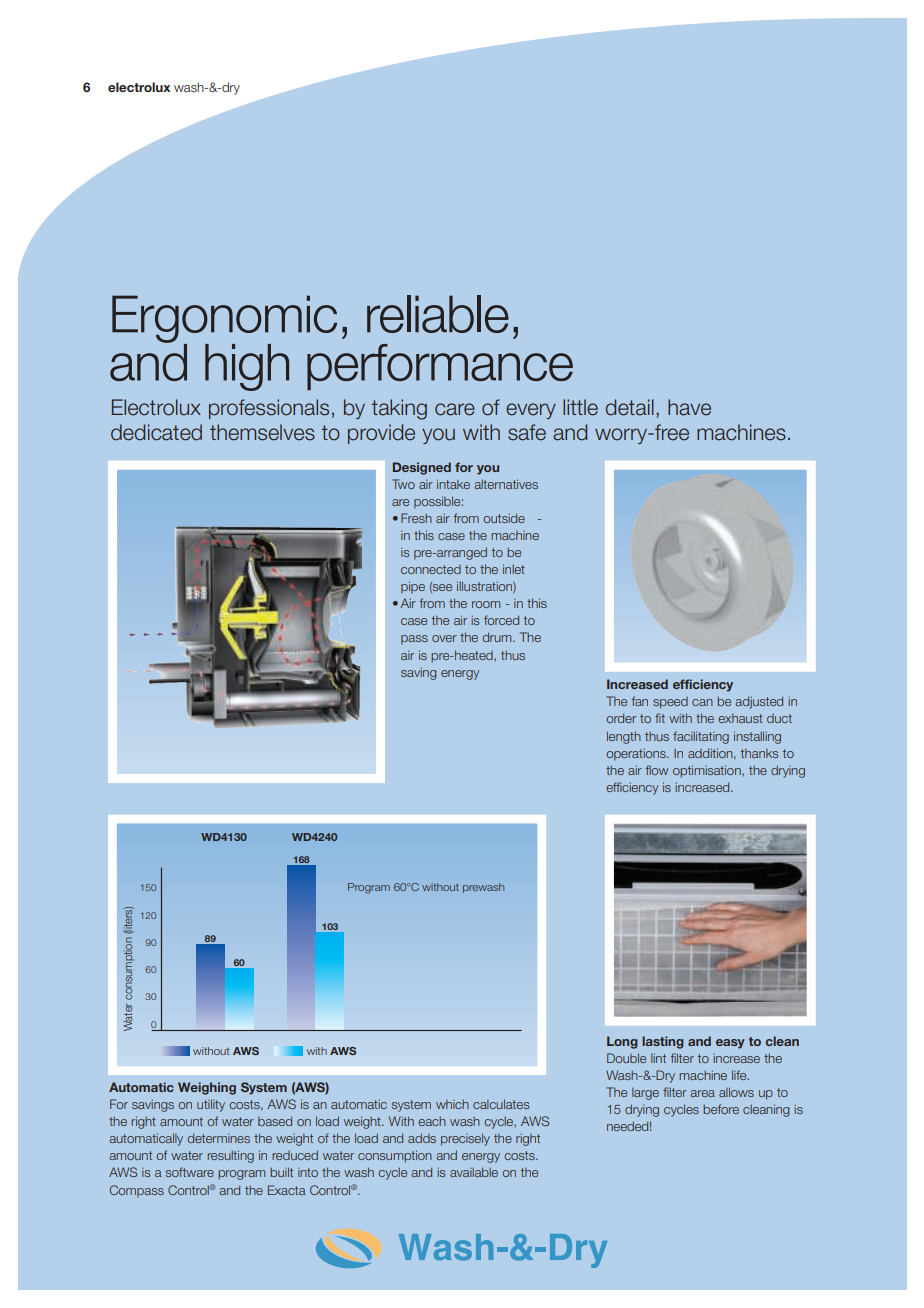  I want to click on length, so click(624, 737).
